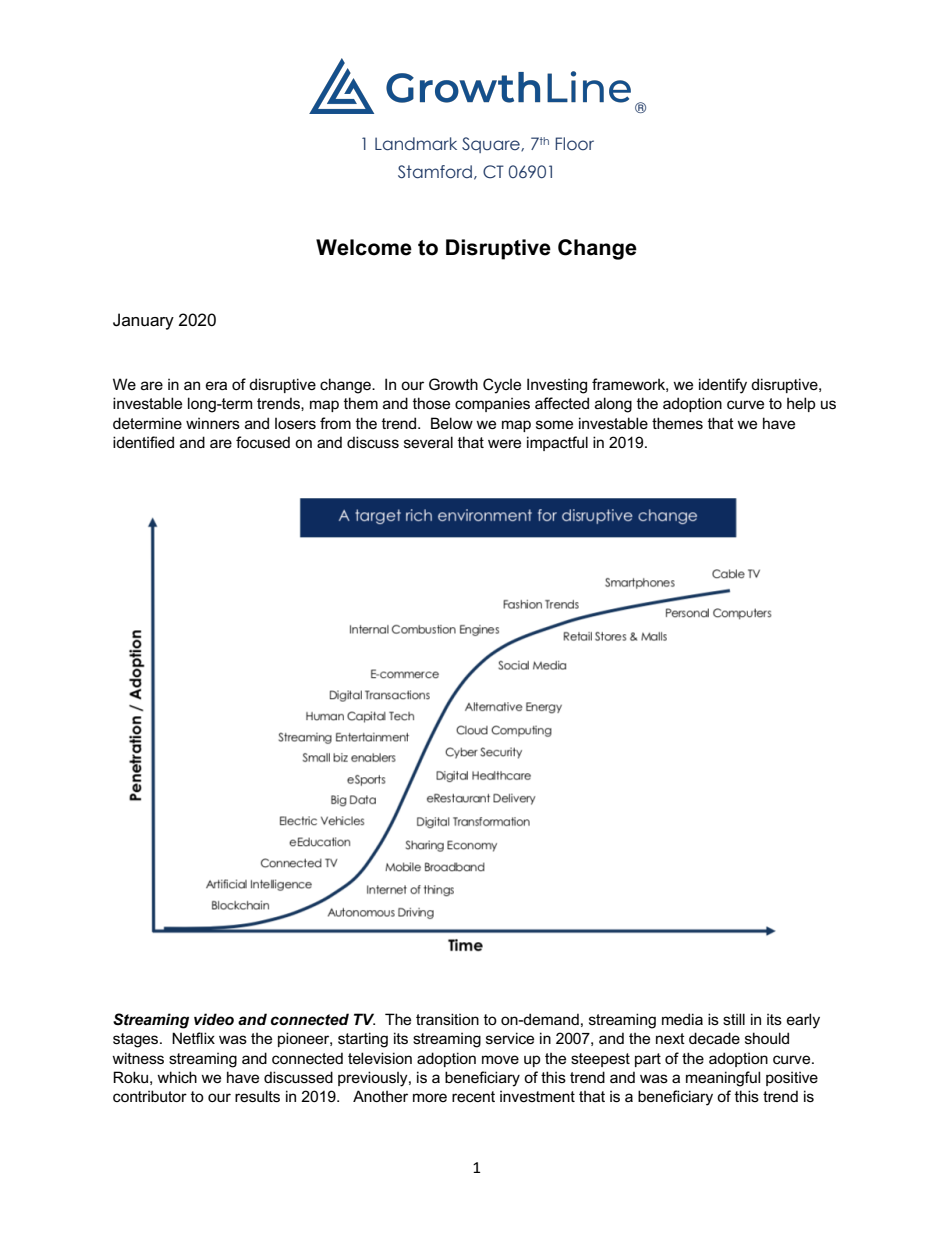 This document has width=952, height=1233. I want to click on Floor, so click(574, 144).
